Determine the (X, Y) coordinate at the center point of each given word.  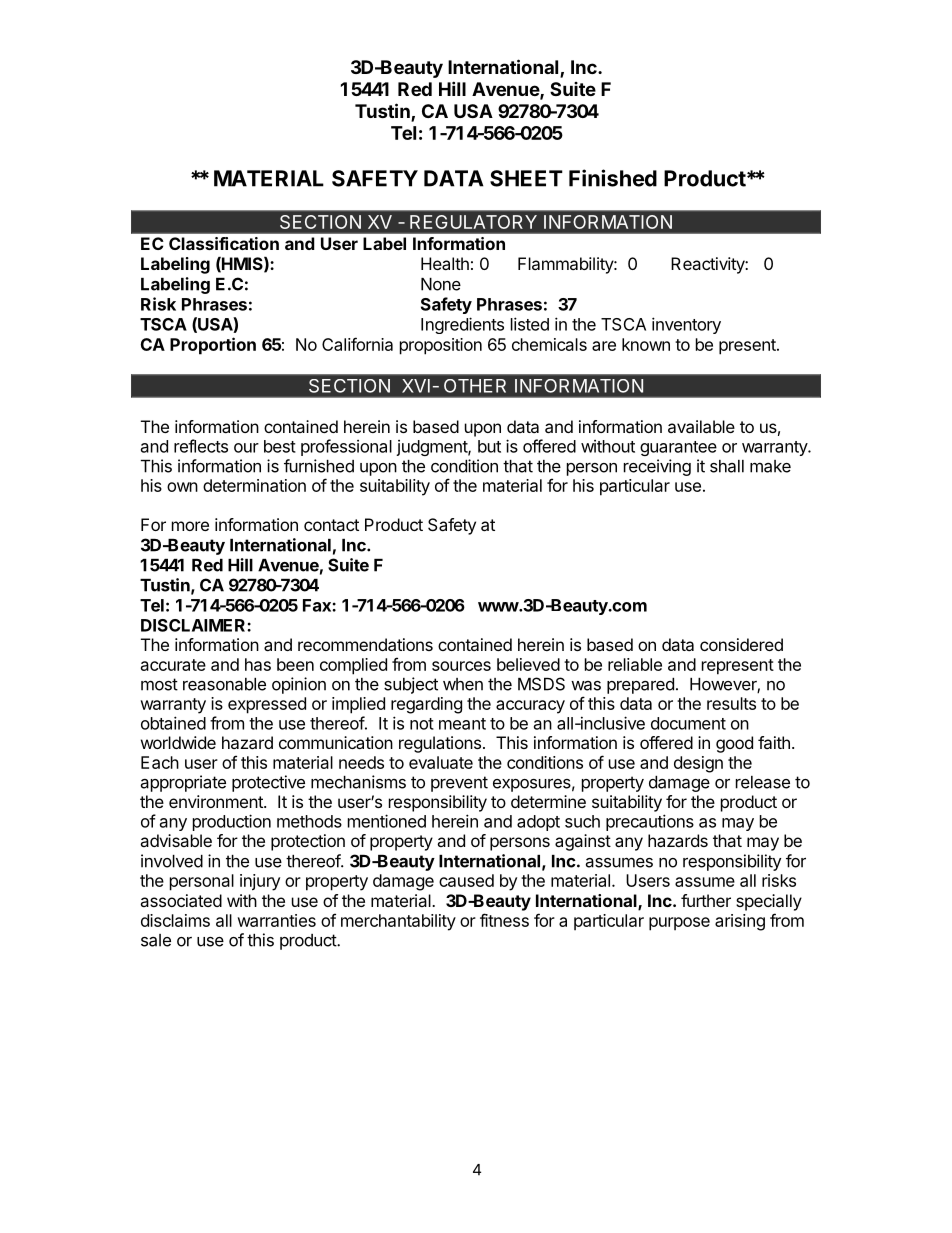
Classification (224, 243)
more (190, 526)
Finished (613, 178)
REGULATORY (473, 222)
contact (331, 525)
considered (741, 644)
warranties (276, 920)
